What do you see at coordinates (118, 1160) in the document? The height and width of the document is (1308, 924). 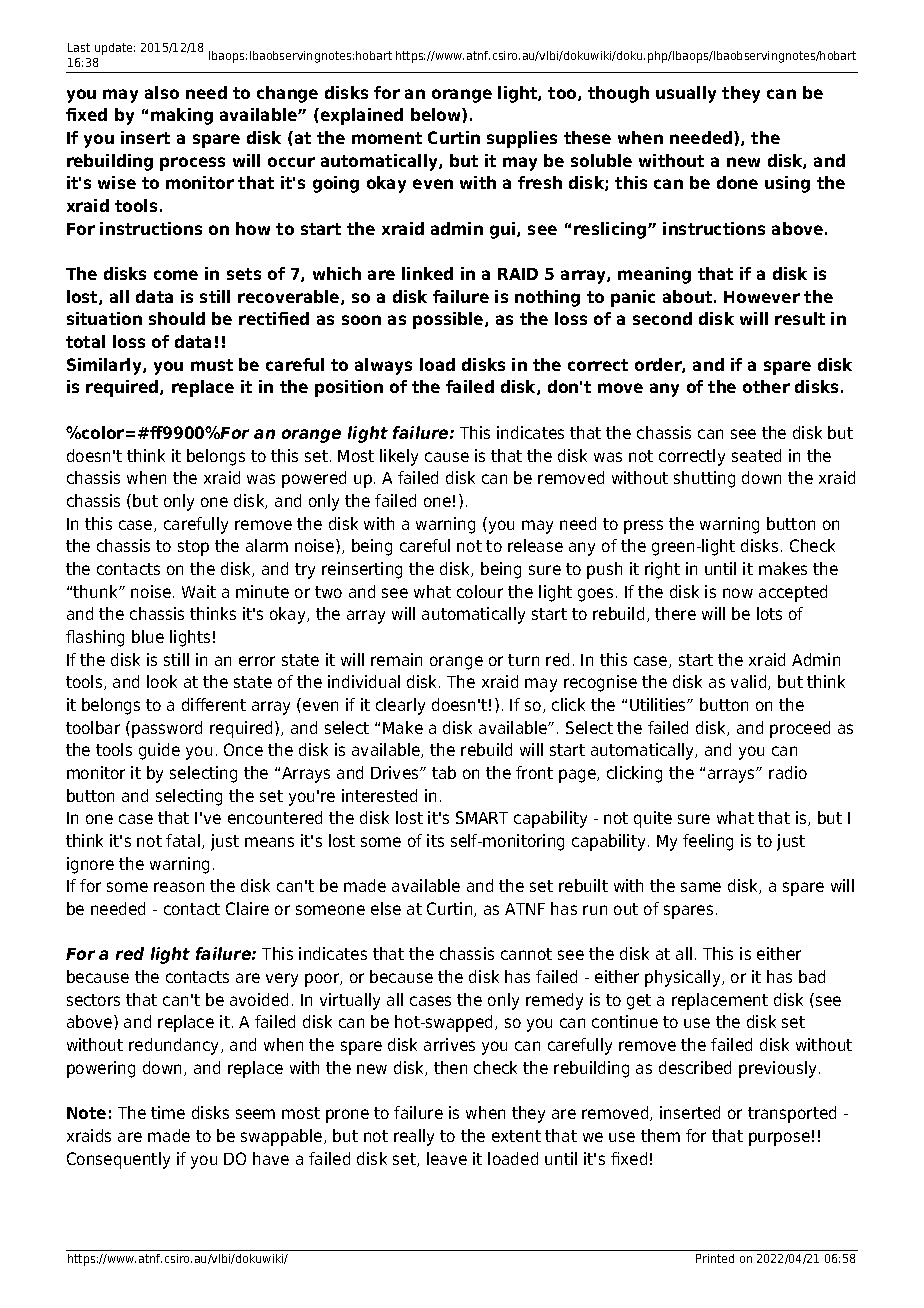 I see `Consequently` at bounding box center [118, 1160].
